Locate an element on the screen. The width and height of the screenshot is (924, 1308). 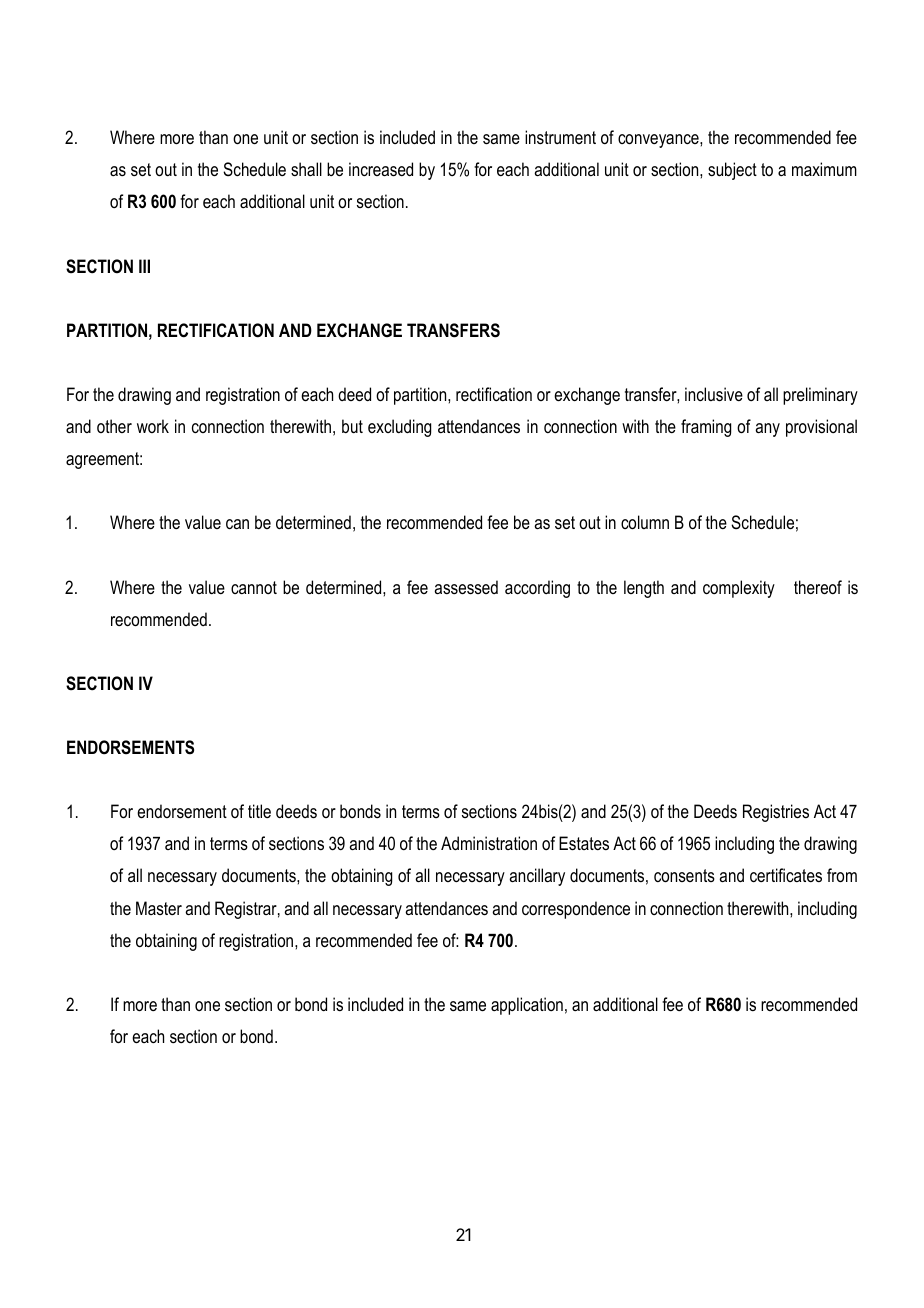
complexity is located at coordinates (739, 589).
